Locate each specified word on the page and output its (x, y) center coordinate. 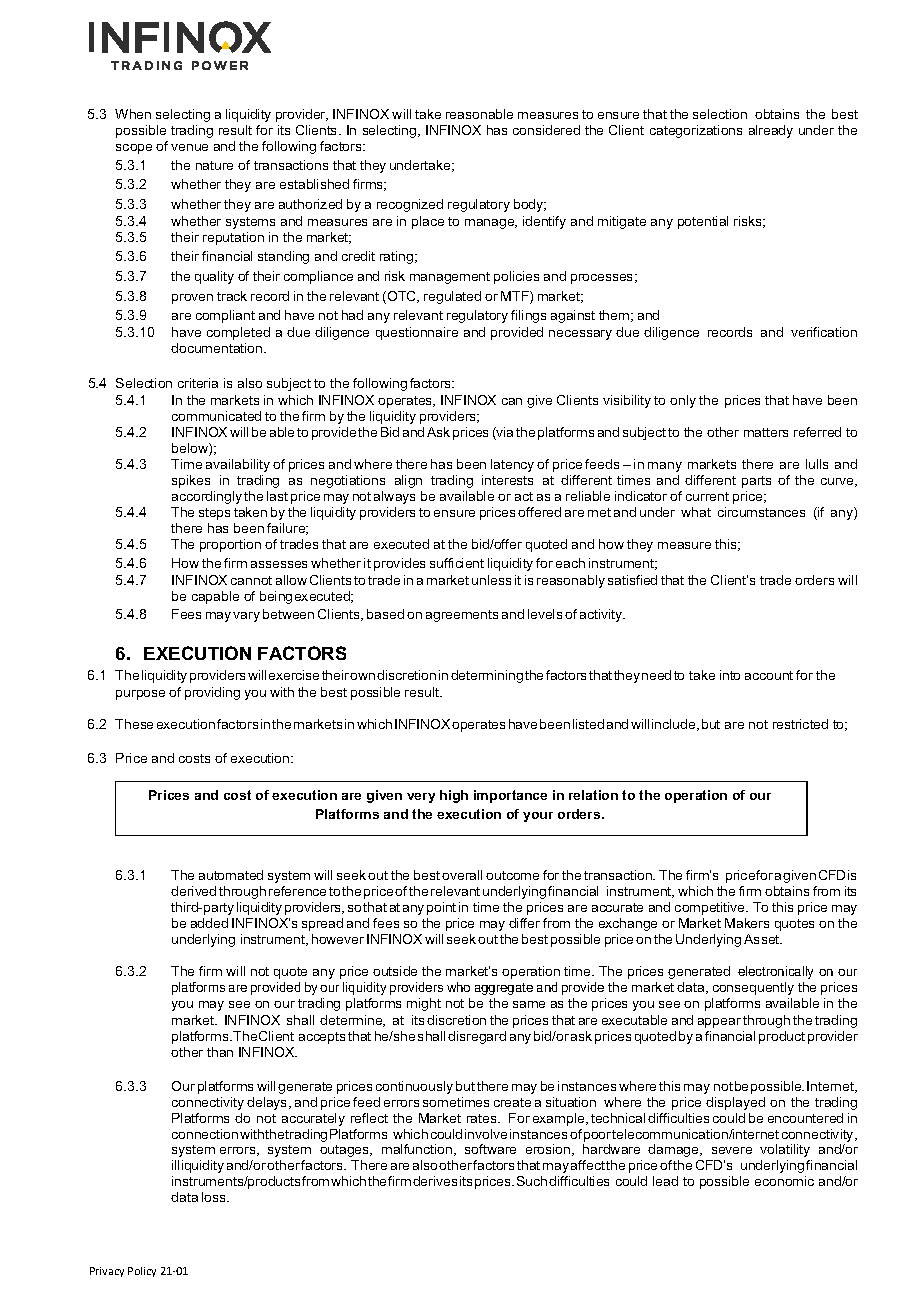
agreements (462, 616)
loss (215, 1197)
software (490, 1149)
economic (784, 1181)
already (771, 131)
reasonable (479, 114)
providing (212, 693)
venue (189, 147)
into (730, 675)
